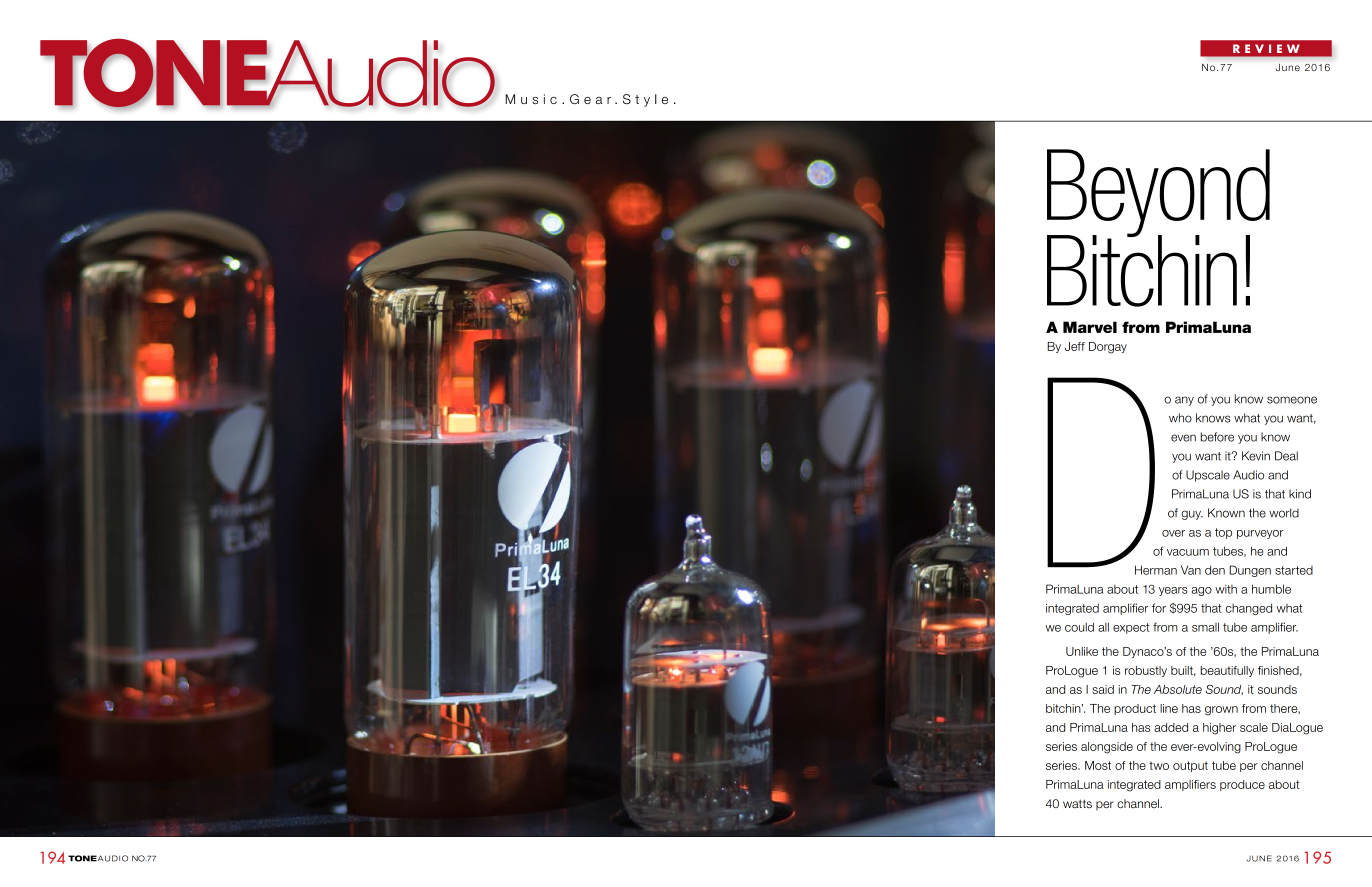 This page has height=887, width=1372. What do you see at coordinates (1192, 515) in the page?
I see `guy` at bounding box center [1192, 515].
